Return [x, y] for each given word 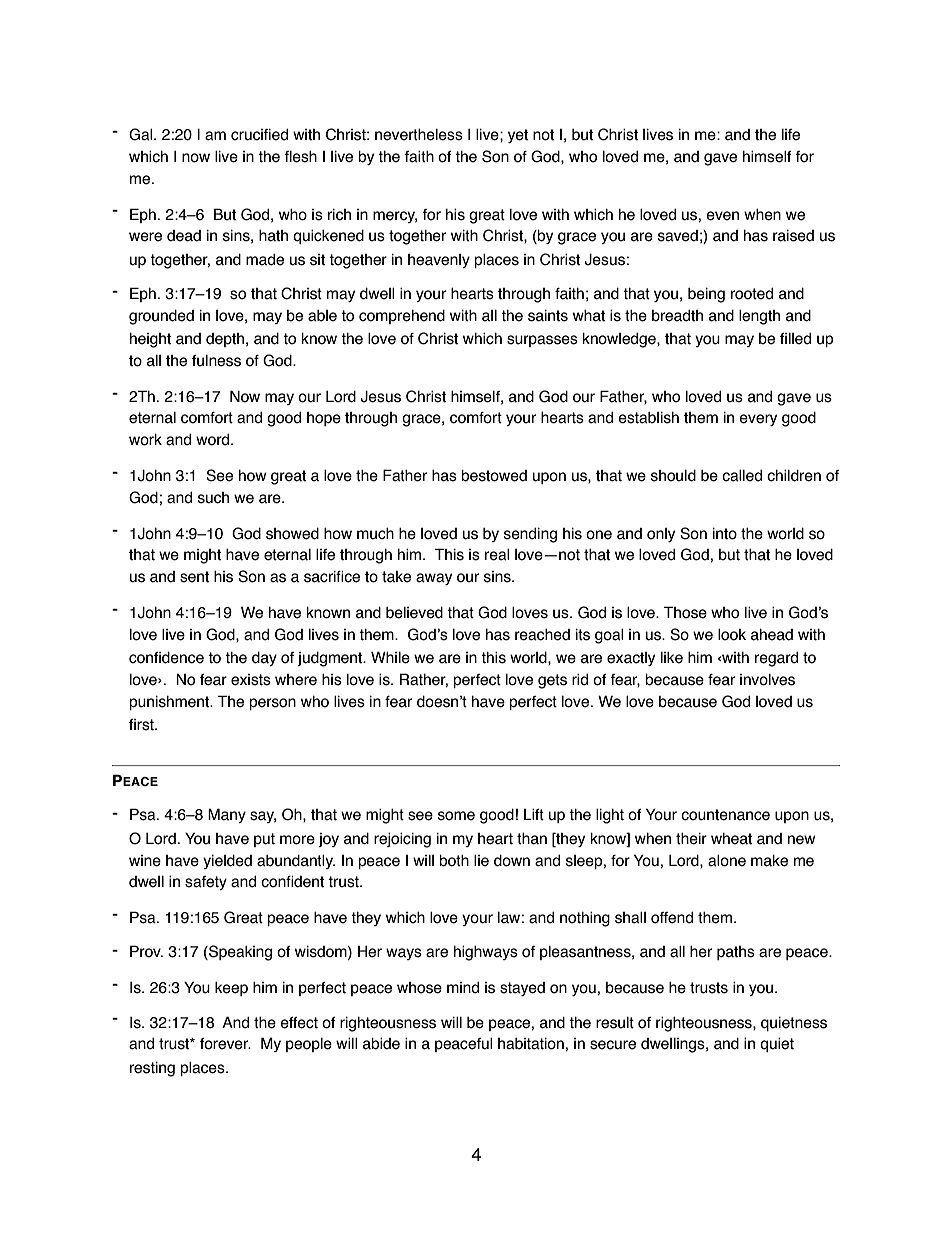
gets [552, 681]
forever [225, 1044]
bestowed [494, 476]
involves [767, 680]
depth [225, 340]
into [725, 534]
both [454, 861]
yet [518, 136]
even [722, 216]
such [213, 498]
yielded [227, 862]
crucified [259, 135]
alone [727, 861]
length [759, 317]
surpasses [542, 341]
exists [251, 680]
